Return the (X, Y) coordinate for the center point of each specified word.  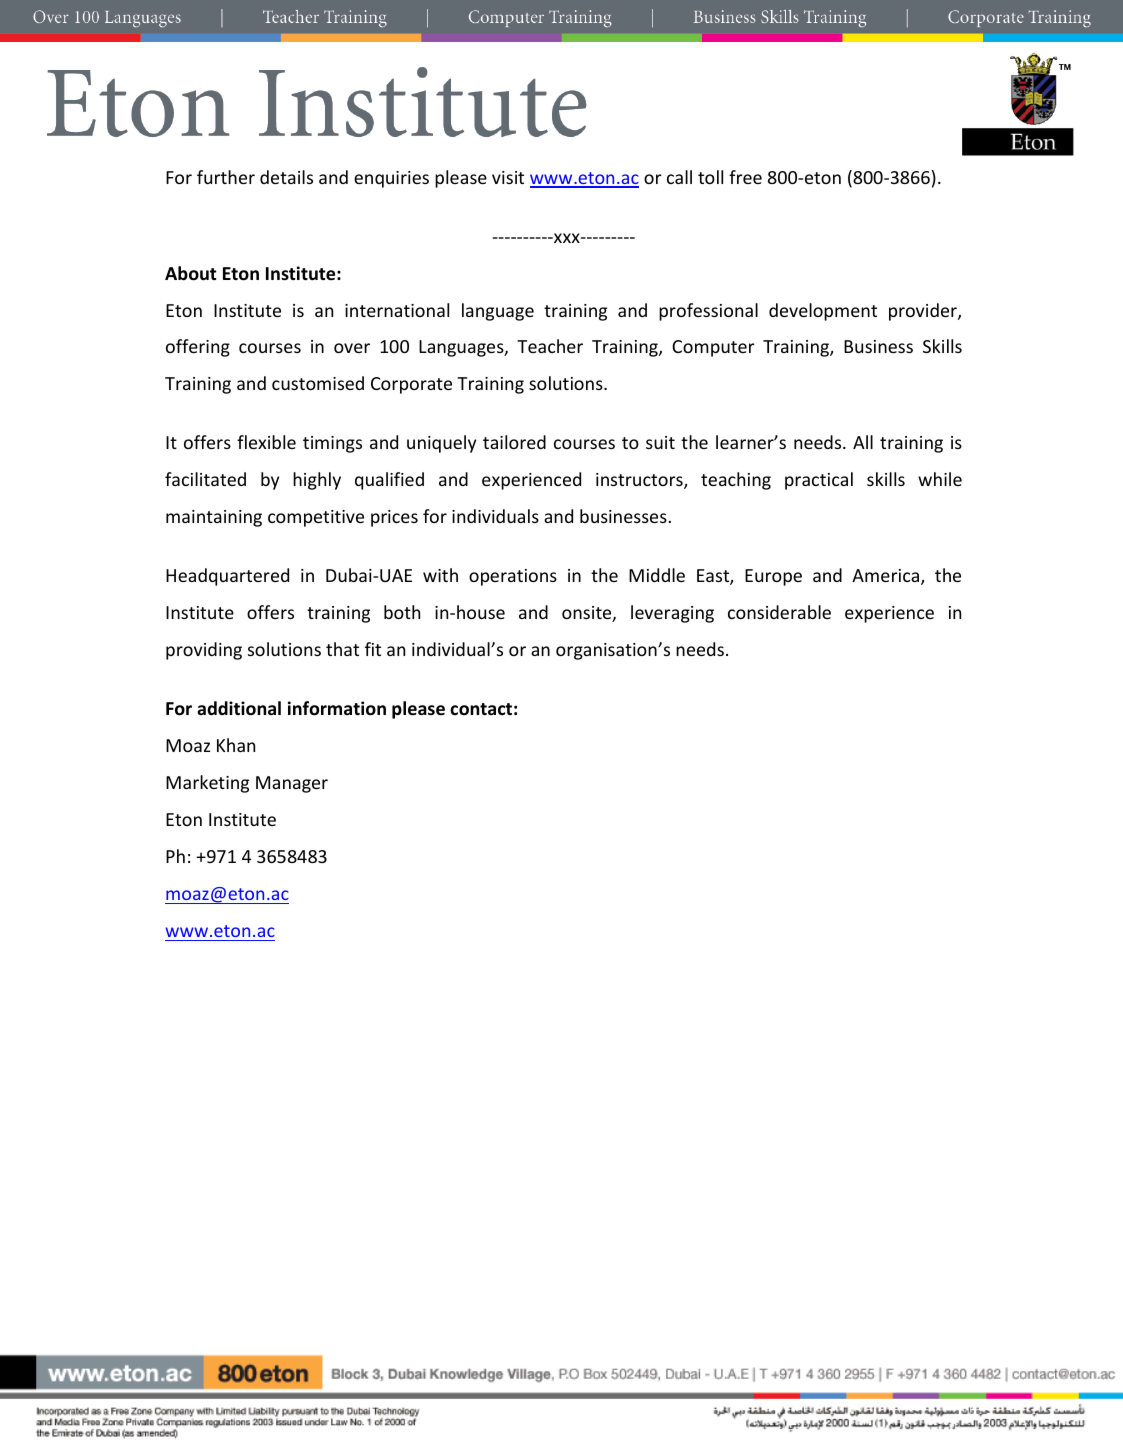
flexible (266, 442)
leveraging (672, 614)
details (286, 177)
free (745, 177)
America (887, 577)
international (397, 310)
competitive (316, 518)
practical (819, 481)
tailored (514, 442)
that (342, 649)
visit (508, 177)
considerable (779, 612)
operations (513, 577)
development (823, 312)
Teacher (550, 346)
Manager (292, 784)
